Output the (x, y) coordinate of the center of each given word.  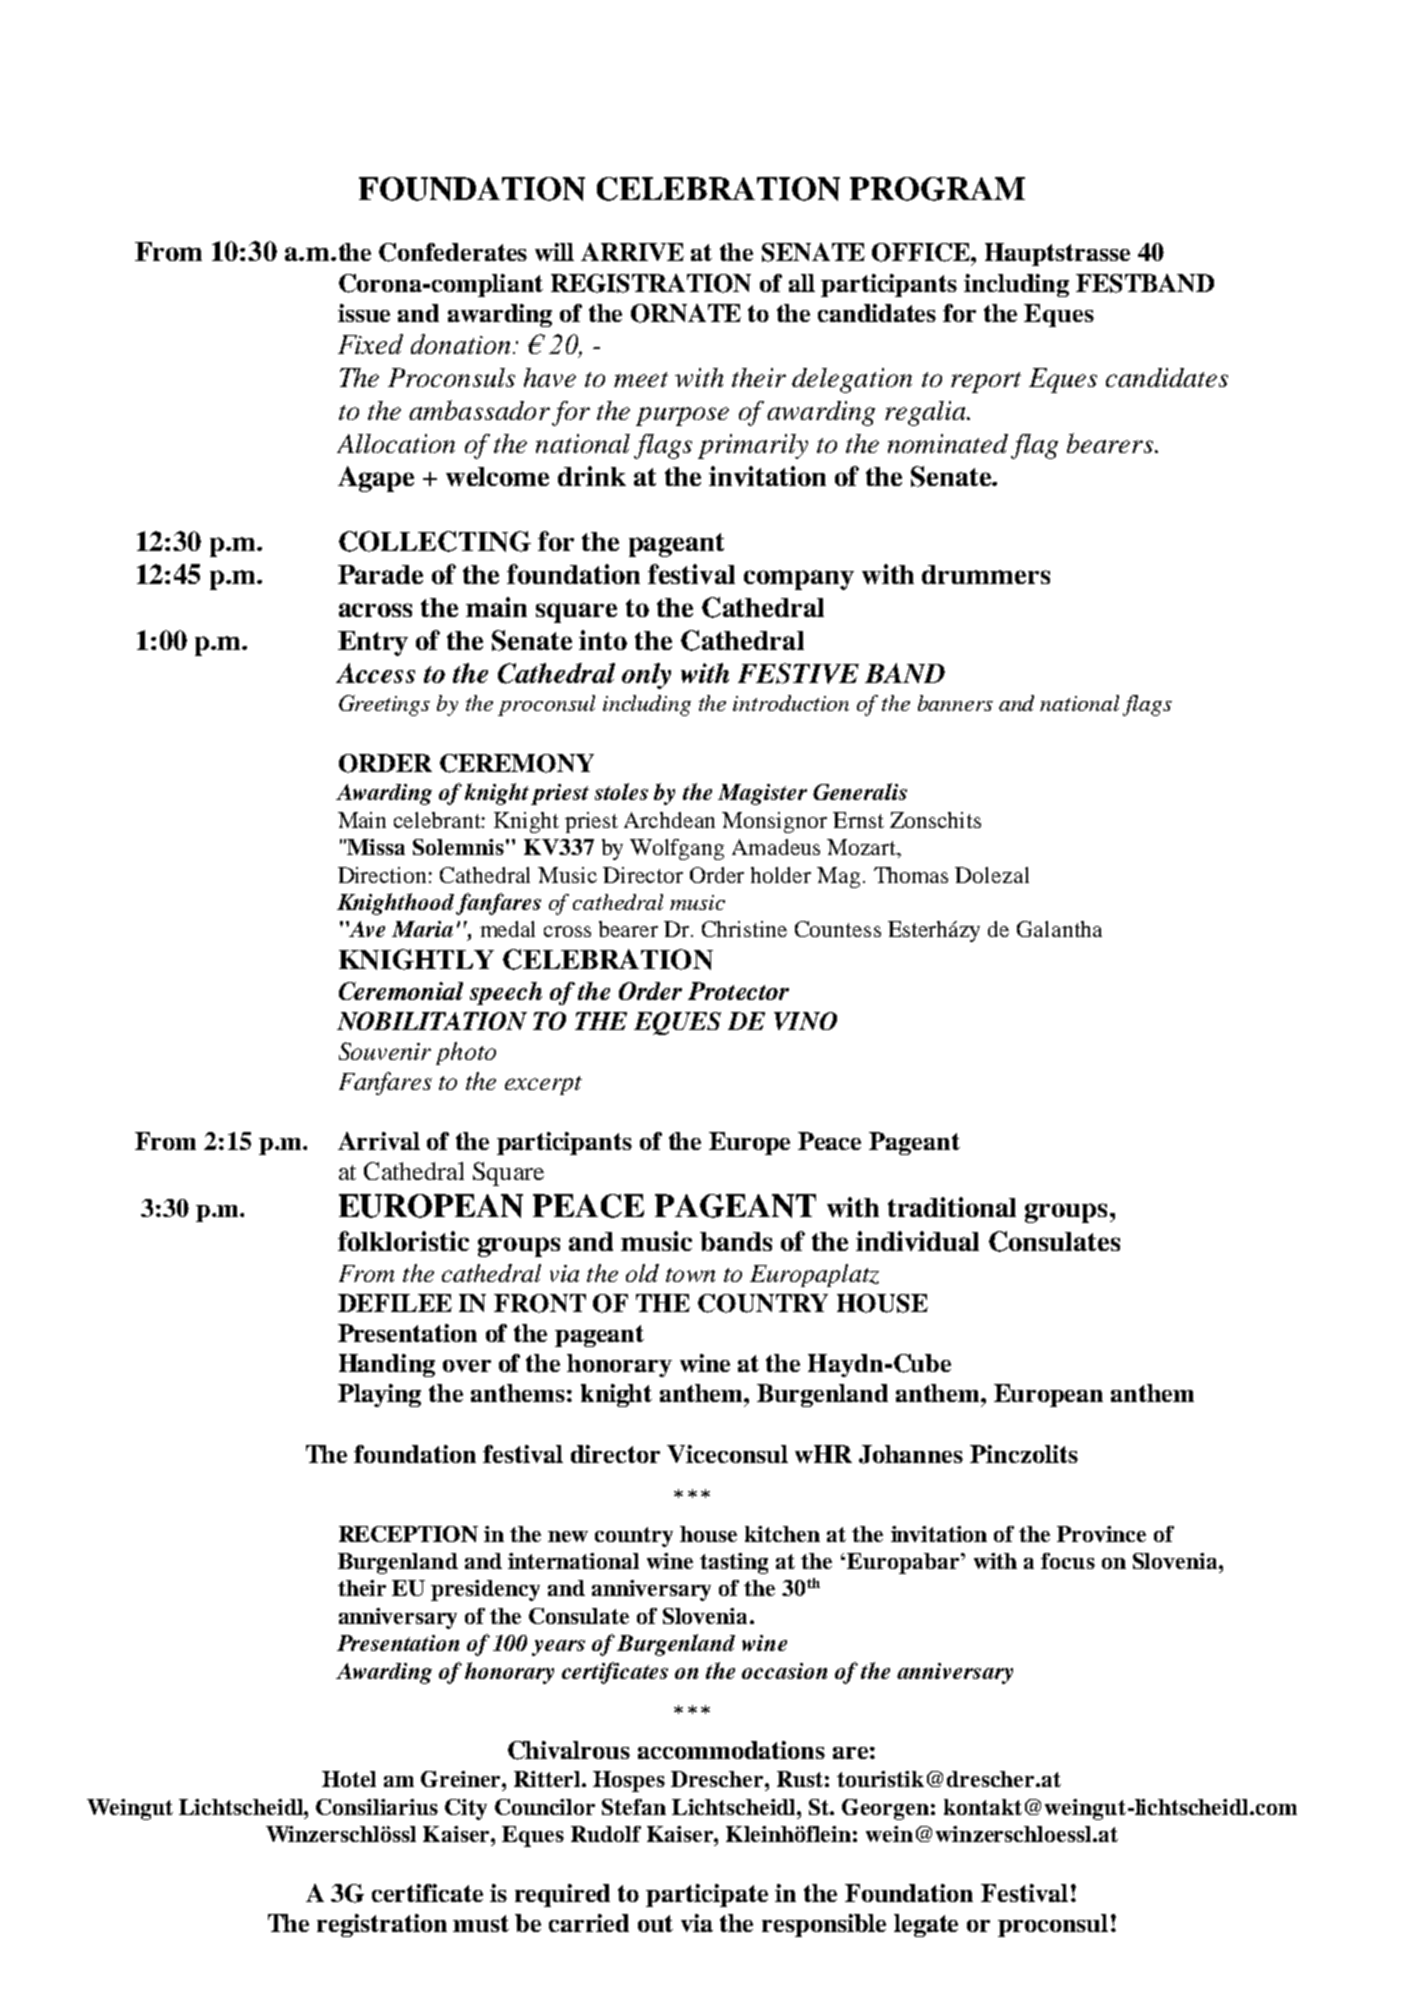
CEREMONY (517, 763)
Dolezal (992, 875)
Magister (762, 794)
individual (917, 1241)
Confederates (453, 252)
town (690, 1275)
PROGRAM (937, 189)
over (467, 1366)
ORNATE (686, 313)
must (481, 1923)
